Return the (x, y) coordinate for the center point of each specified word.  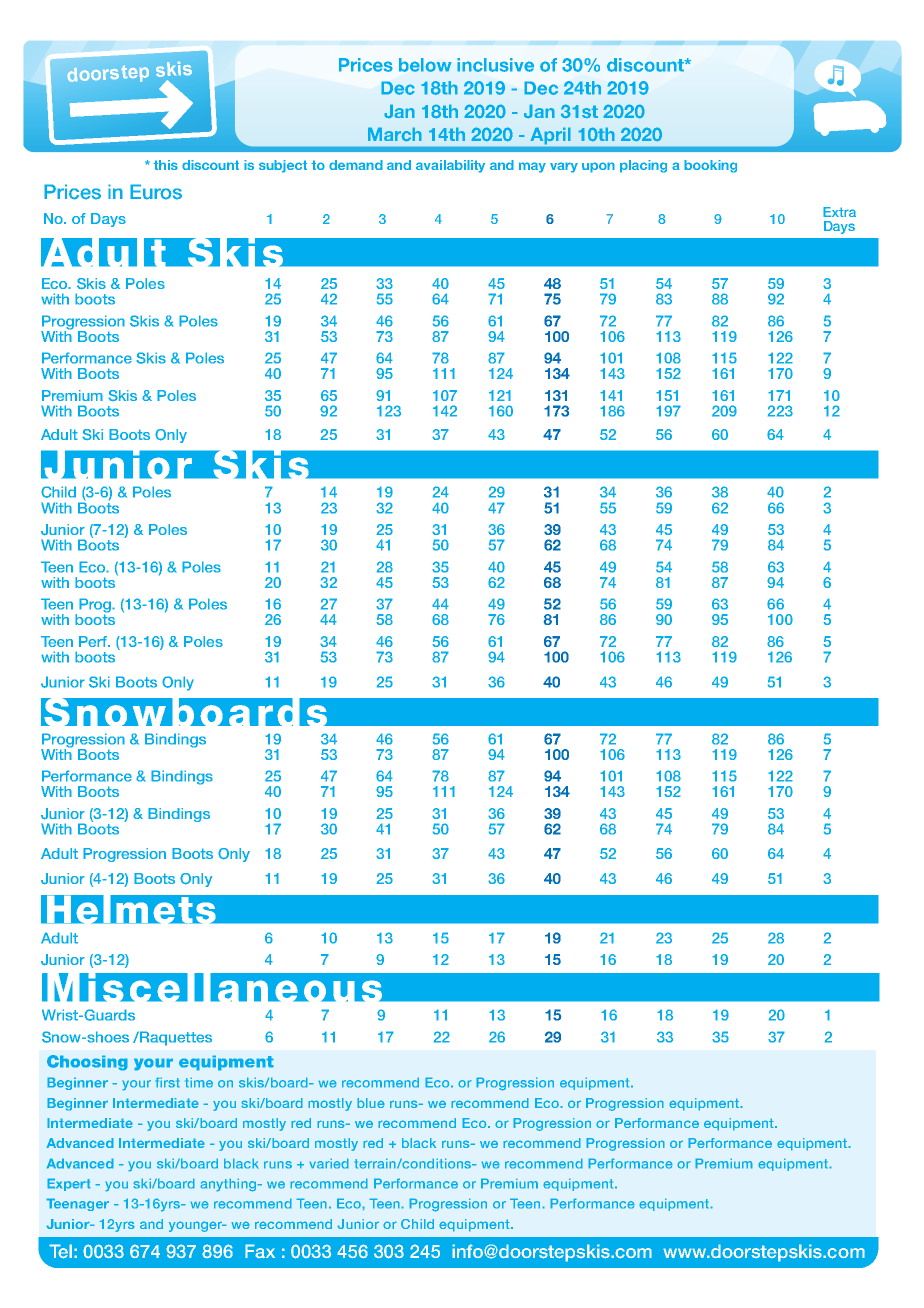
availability (450, 166)
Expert (69, 1184)
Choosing (87, 1063)
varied (329, 1163)
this (165, 165)
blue (371, 1103)
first (167, 1082)
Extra (839, 212)
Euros (156, 192)
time (199, 1082)
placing (643, 166)
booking (710, 166)
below (425, 65)
